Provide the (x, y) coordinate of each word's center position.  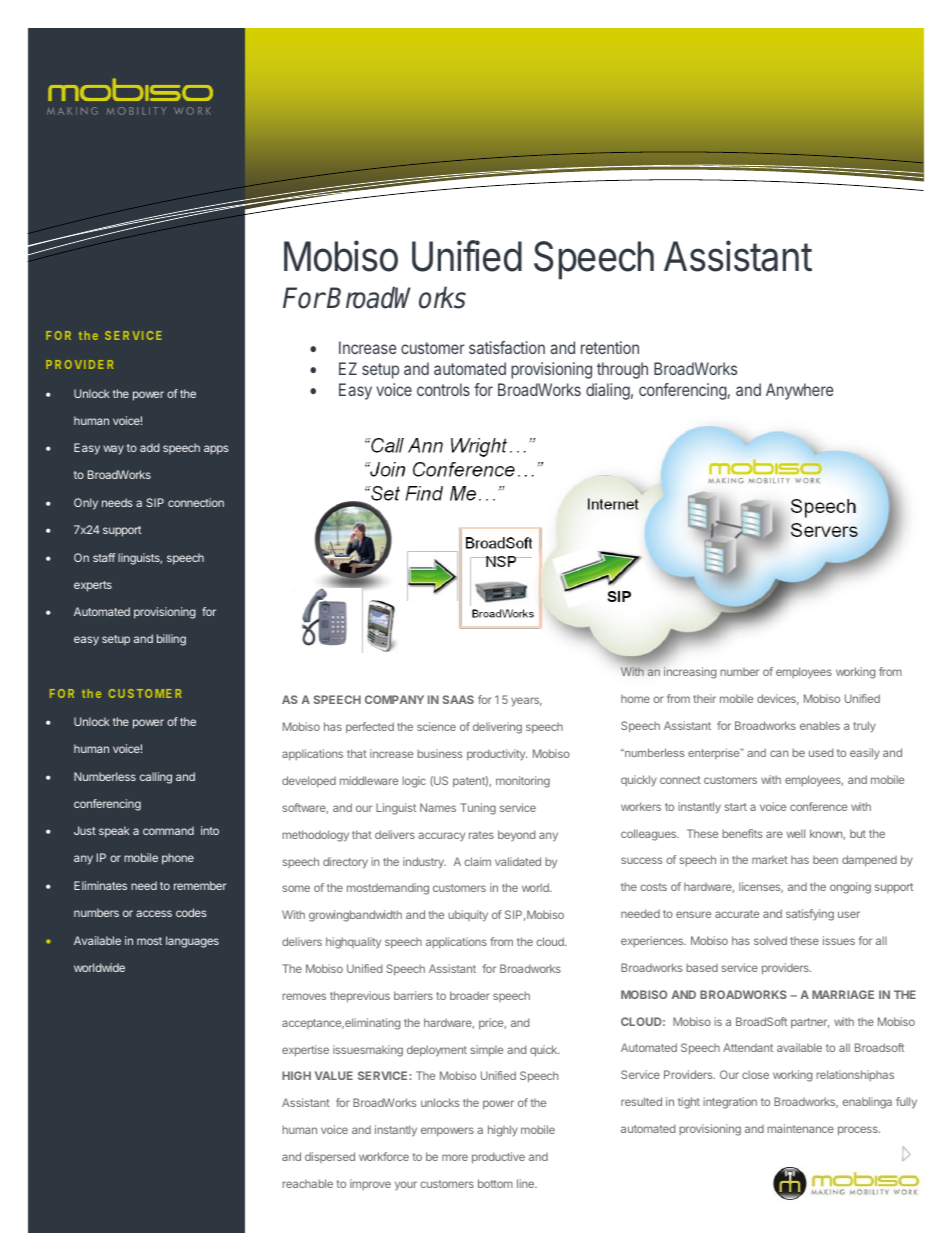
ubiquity (468, 916)
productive (498, 1158)
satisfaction (507, 347)
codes (191, 912)
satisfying (810, 915)
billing (171, 640)
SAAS (458, 699)
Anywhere (799, 391)
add (150, 447)
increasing (690, 673)
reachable (307, 1183)
